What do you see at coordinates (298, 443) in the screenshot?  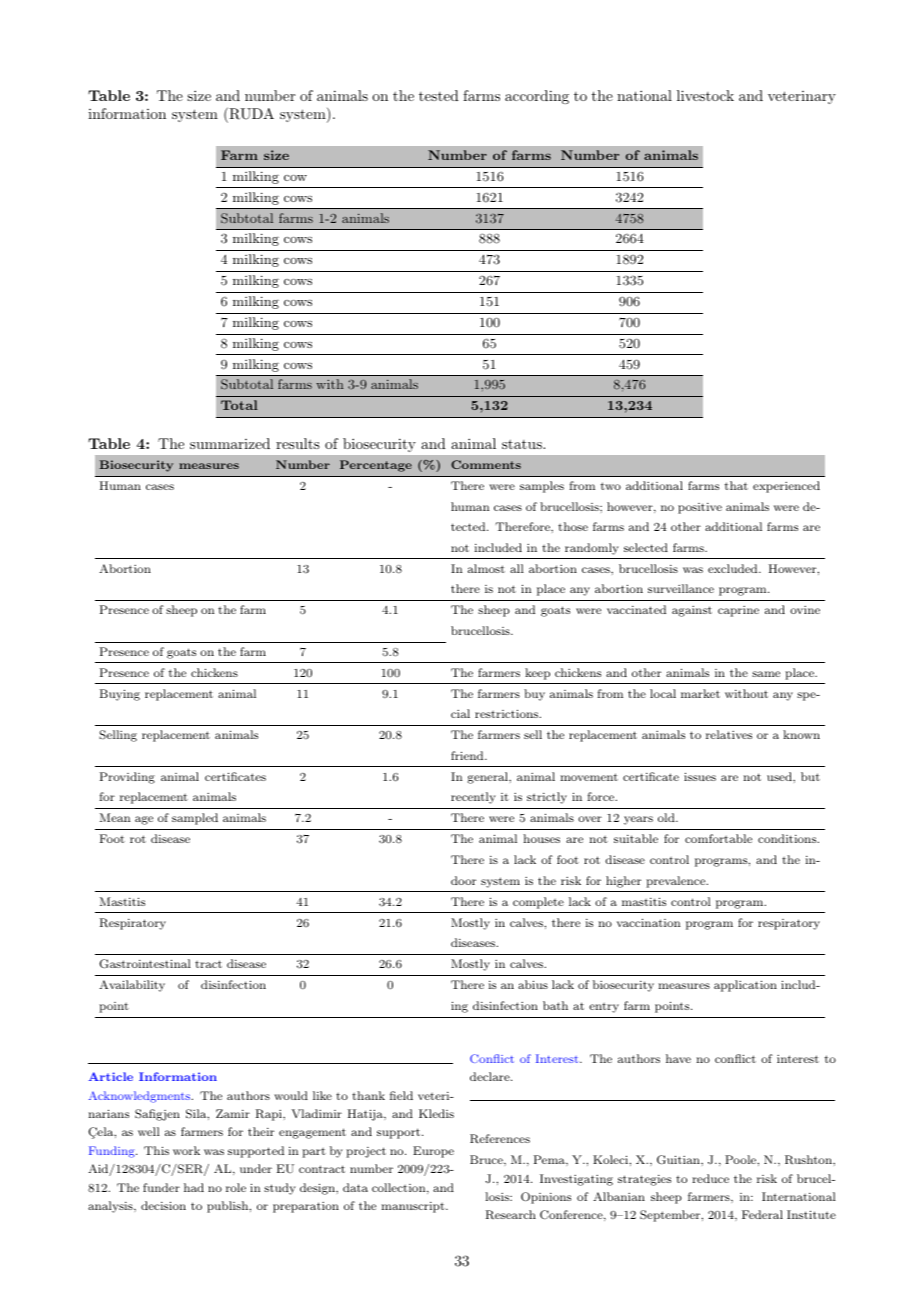 I see `results` at bounding box center [298, 443].
